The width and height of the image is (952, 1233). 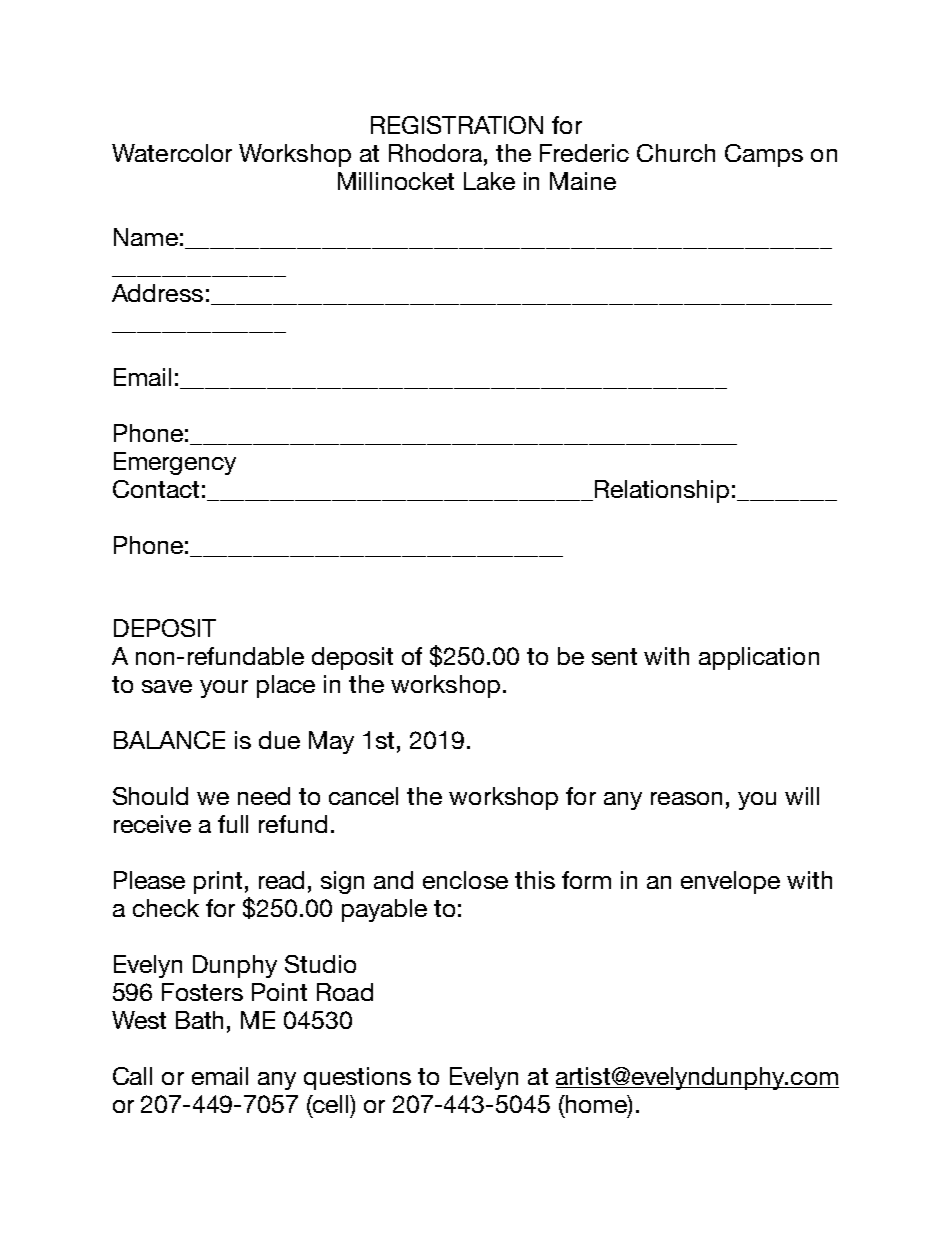 What do you see at coordinates (586, 880) in the image?
I see `form` at bounding box center [586, 880].
